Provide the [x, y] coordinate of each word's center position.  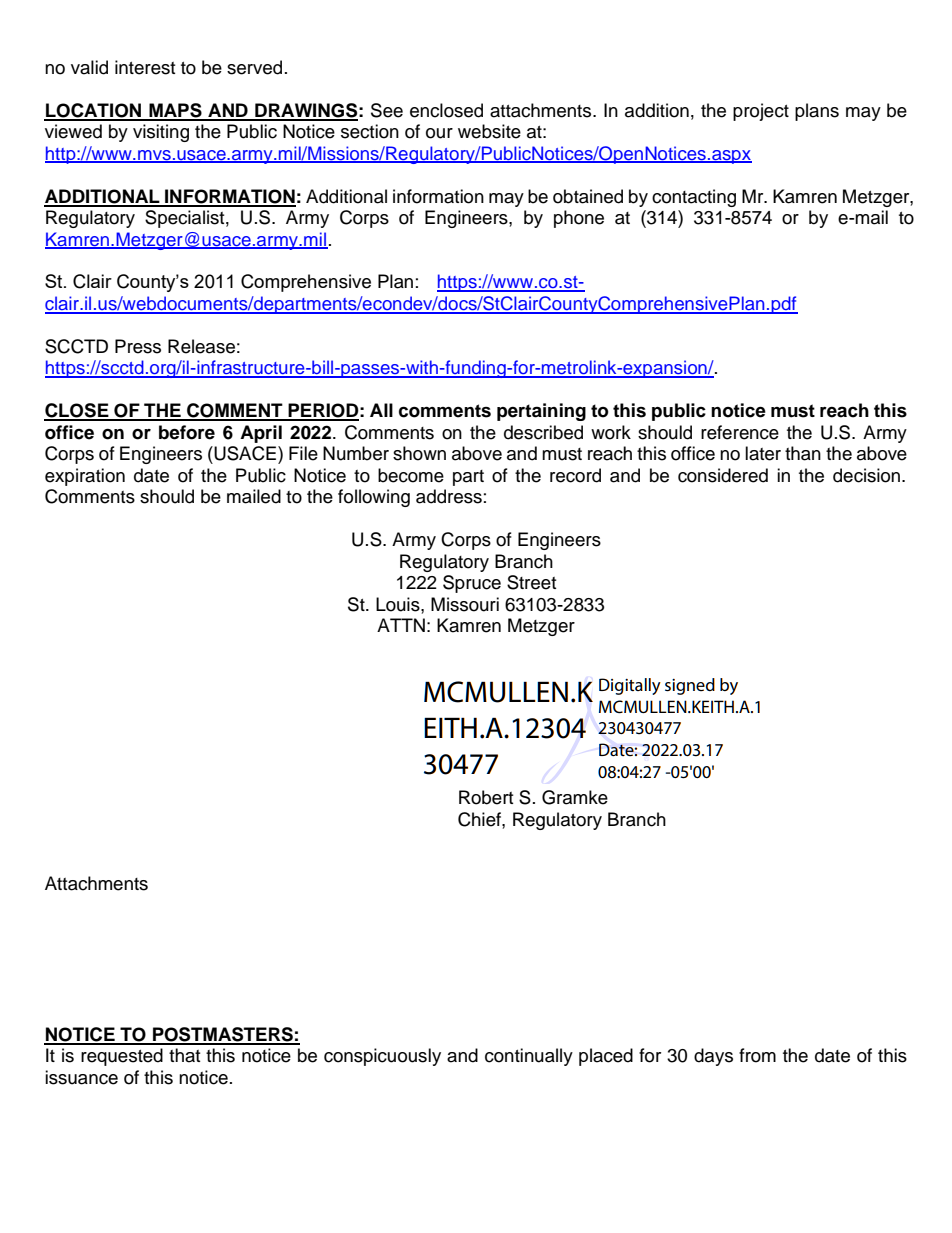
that [184, 1055]
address [449, 496]
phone [579, 219]
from [757, 1055]
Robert [486, 797]
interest [145, 67]
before [187, 432]
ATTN [401, 625]
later [763, 453]
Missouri [465, 604]
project [761, 112]
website [489, 131]
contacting [694, 198]
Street [531, 582]
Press [138, 346]
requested [122, 1057]
